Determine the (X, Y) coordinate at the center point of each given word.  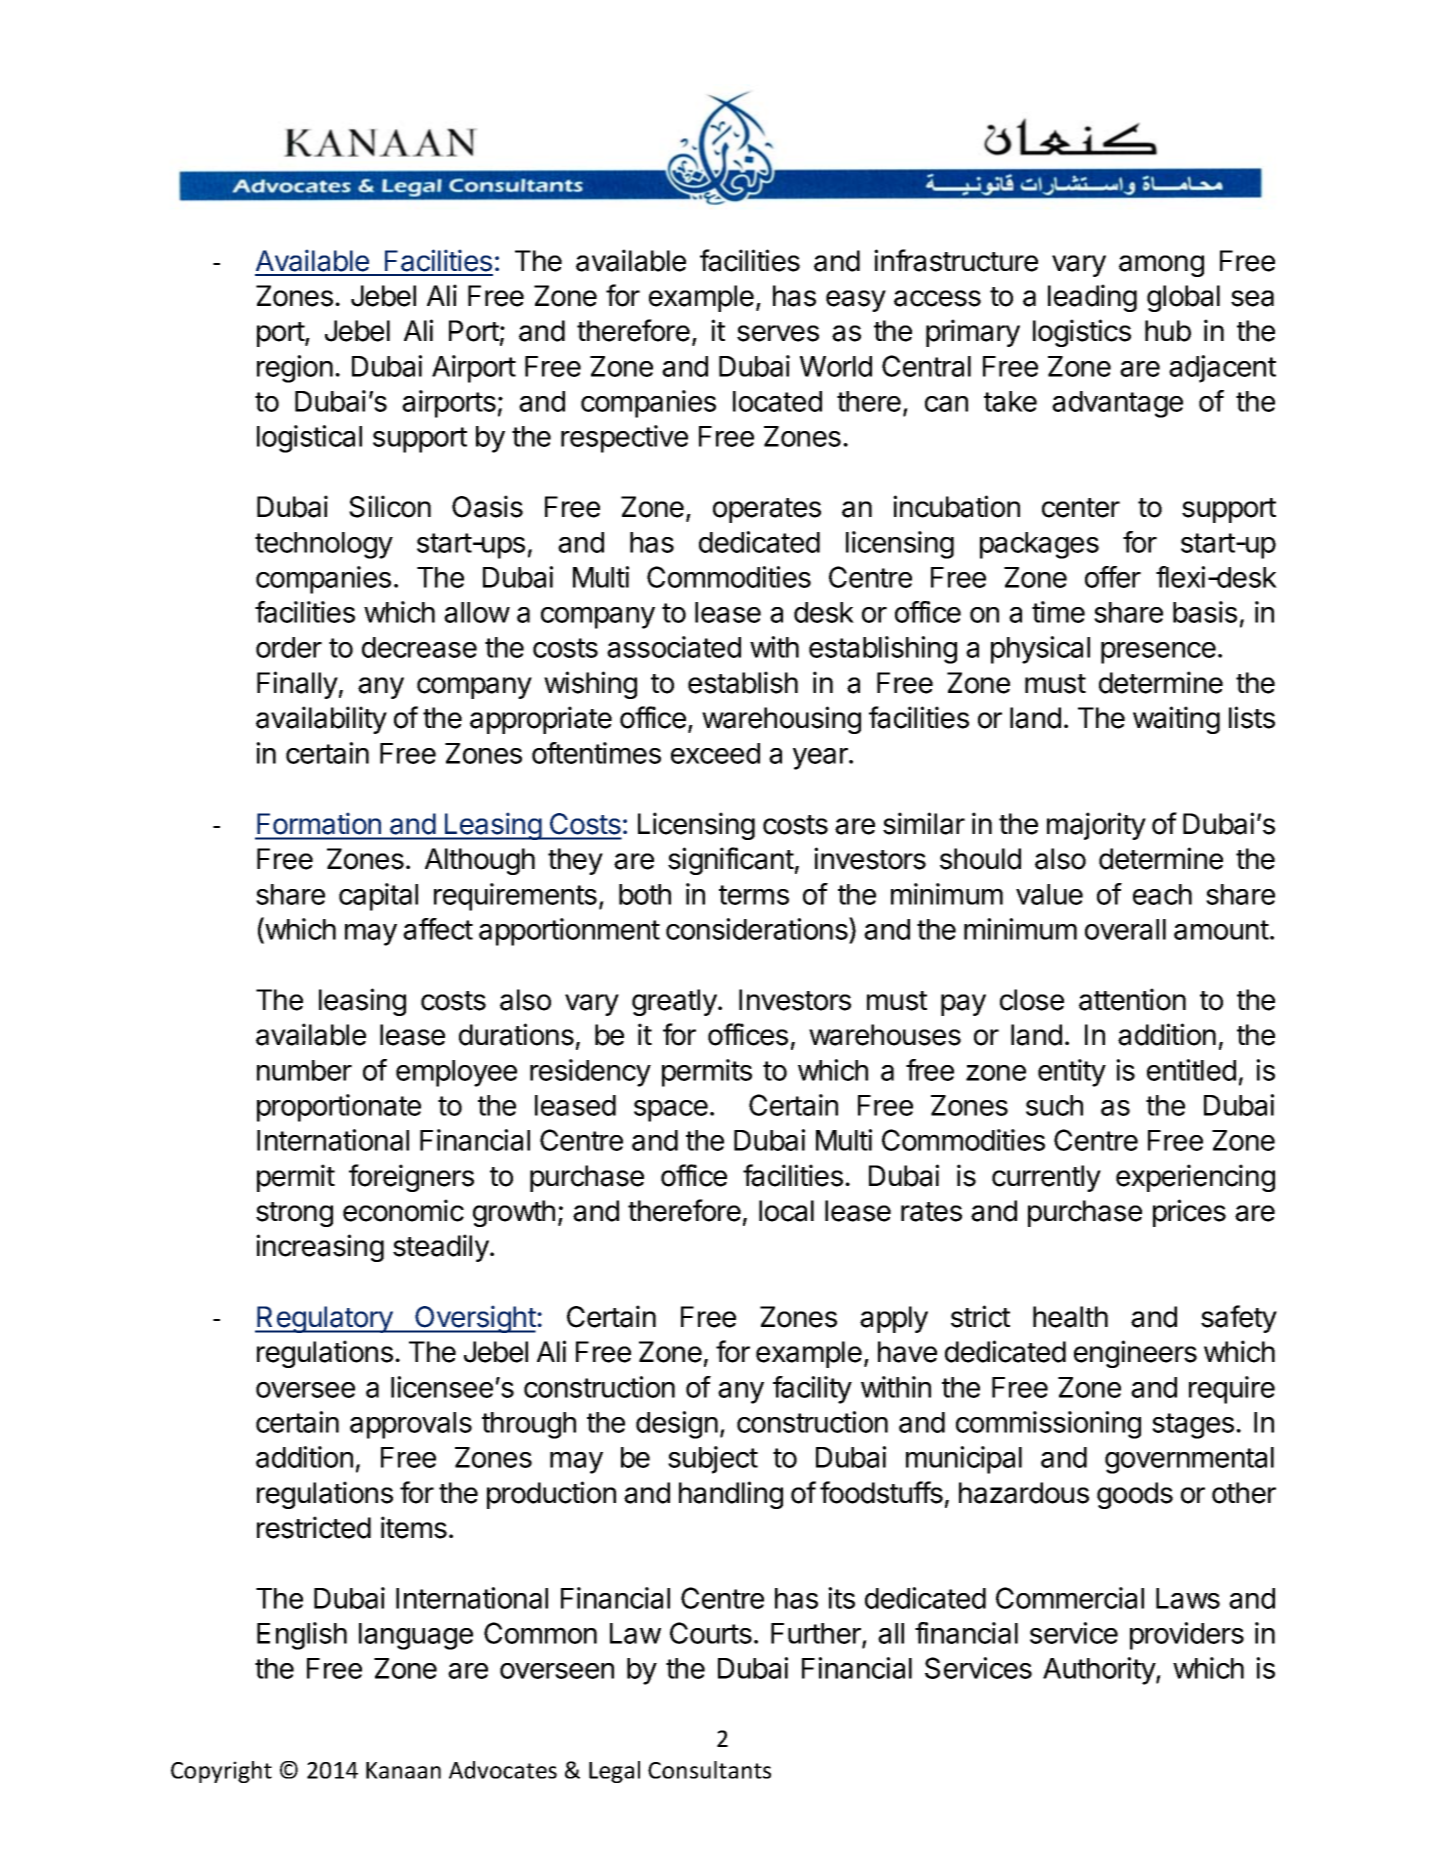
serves (778, 333)
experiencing (1195, 1178)
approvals (411, 1425)
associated (674, 647)
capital (378, 897)
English (302, 1636)
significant (731, 861)
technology (324, 545)
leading (1092, 298)
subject (713, 1460)
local (786, 1211)
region (295, 369)
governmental (1189, 1460)
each (1162, 894)
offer (1113, 577)
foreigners (411, 1178)
